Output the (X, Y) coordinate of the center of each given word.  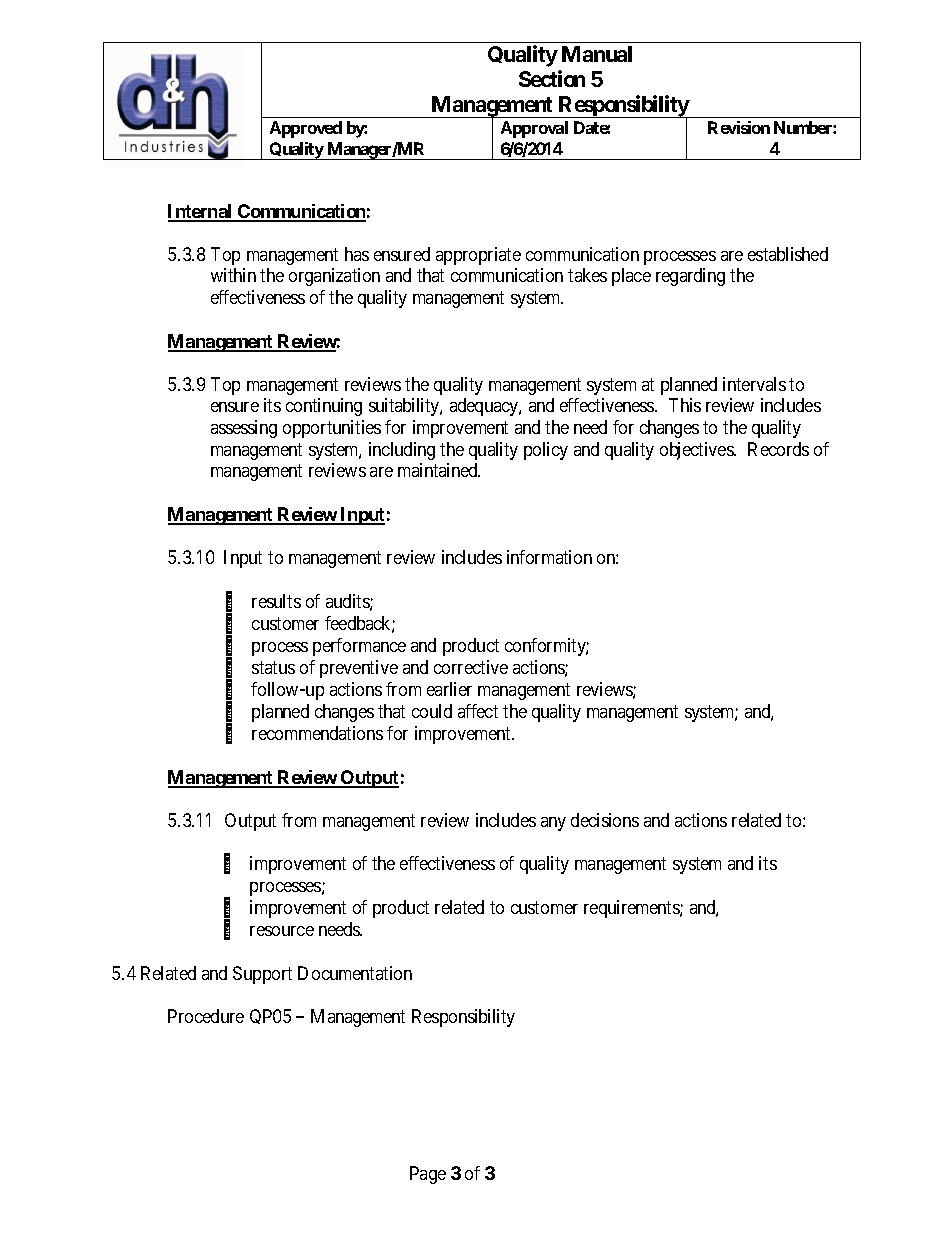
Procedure (206, 1016)
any (553, 824)
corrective (471, 667)
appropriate (478, 256)
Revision (739, 127)
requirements (632, 909)
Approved (306, 129)
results (276, 601)
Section (552, 78)
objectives (697, 451)
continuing (324, 407)
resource (282, 931)
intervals (754, 384)
